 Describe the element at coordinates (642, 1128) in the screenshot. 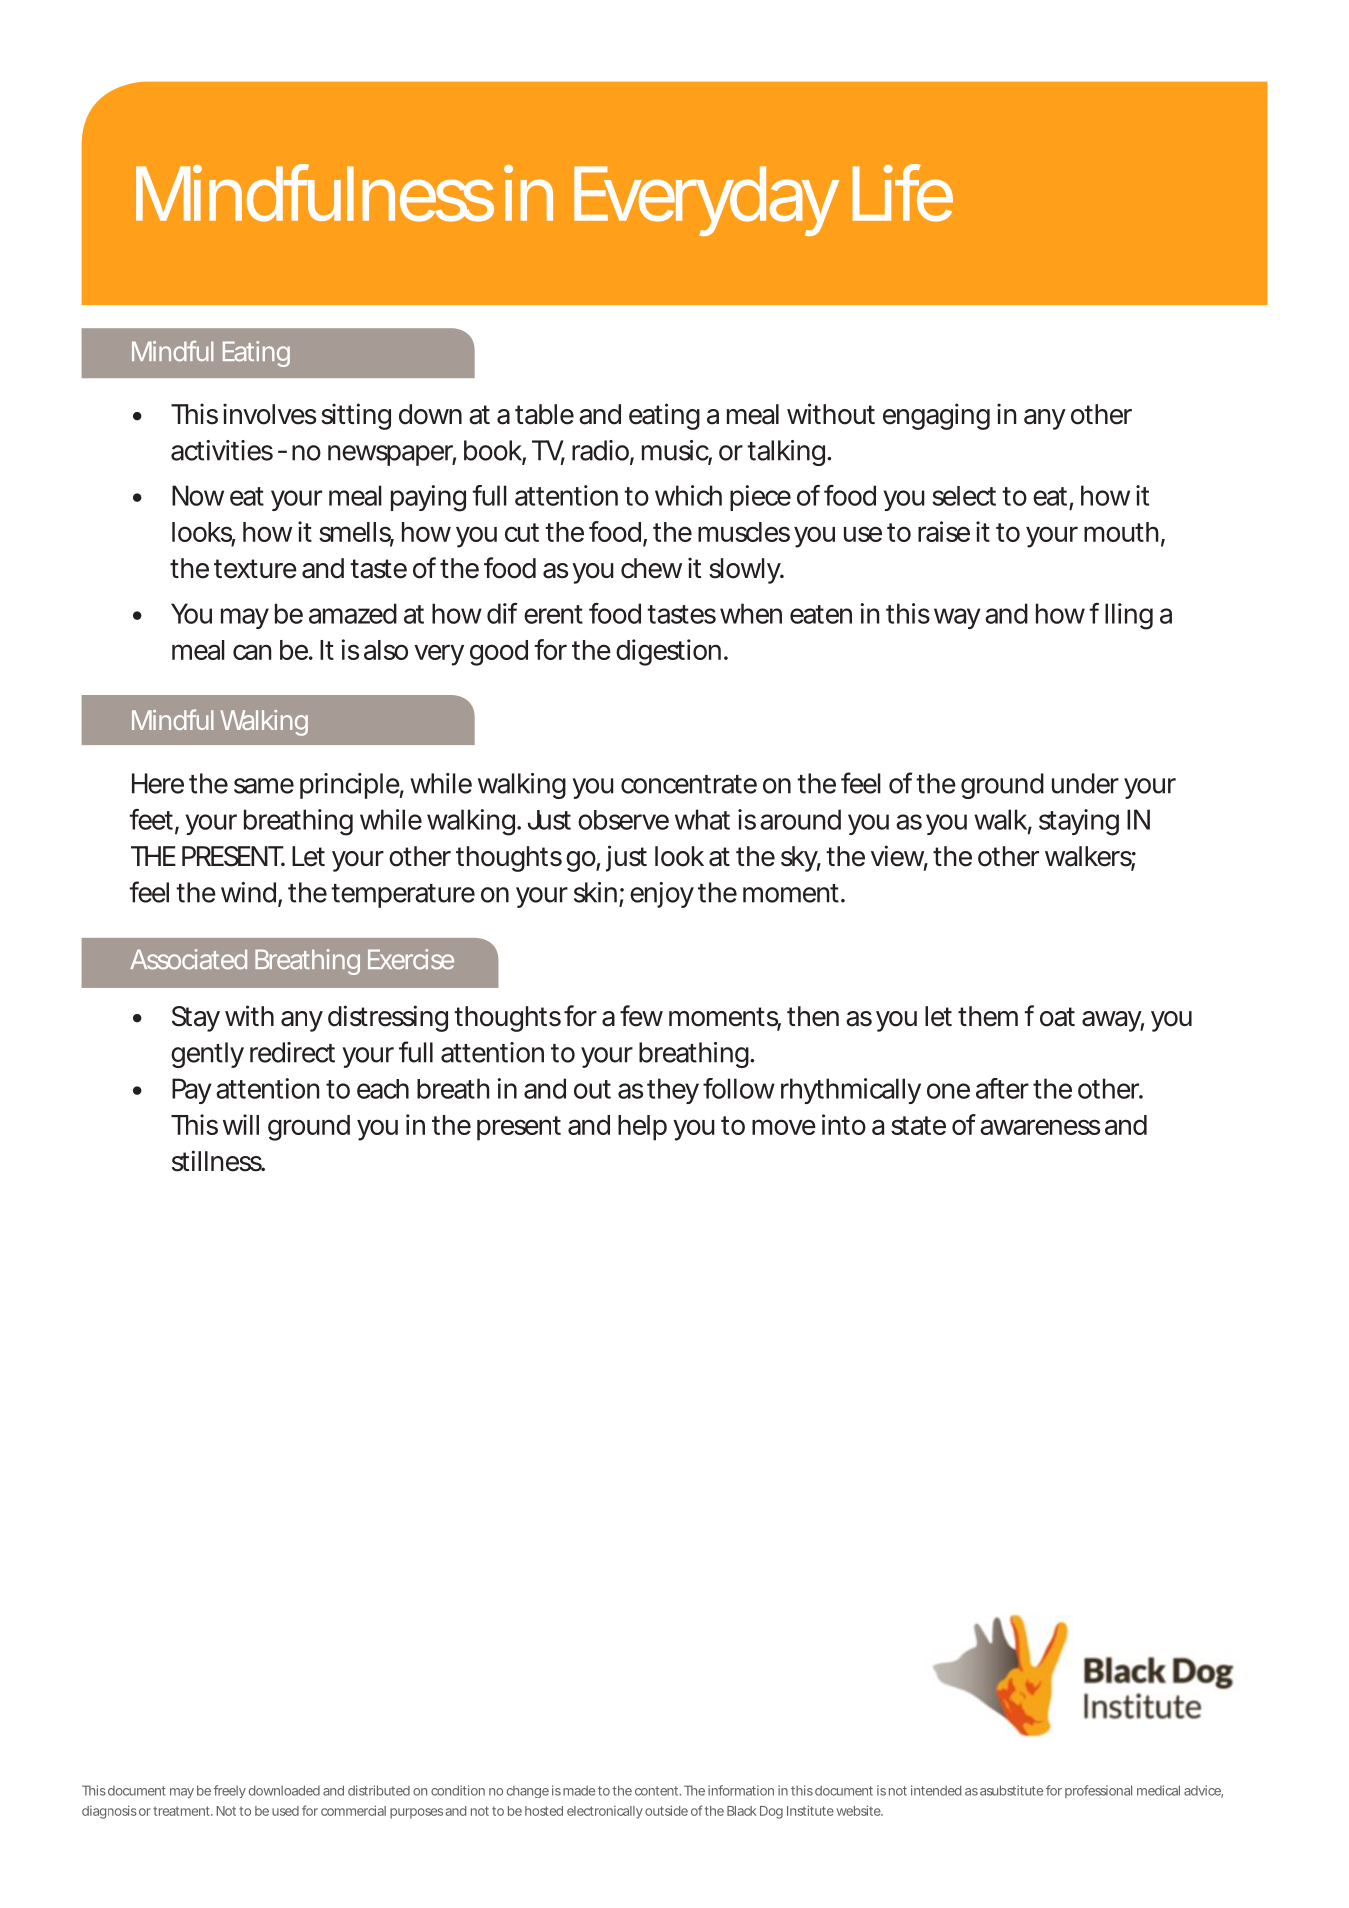

I see `help` at that location.
